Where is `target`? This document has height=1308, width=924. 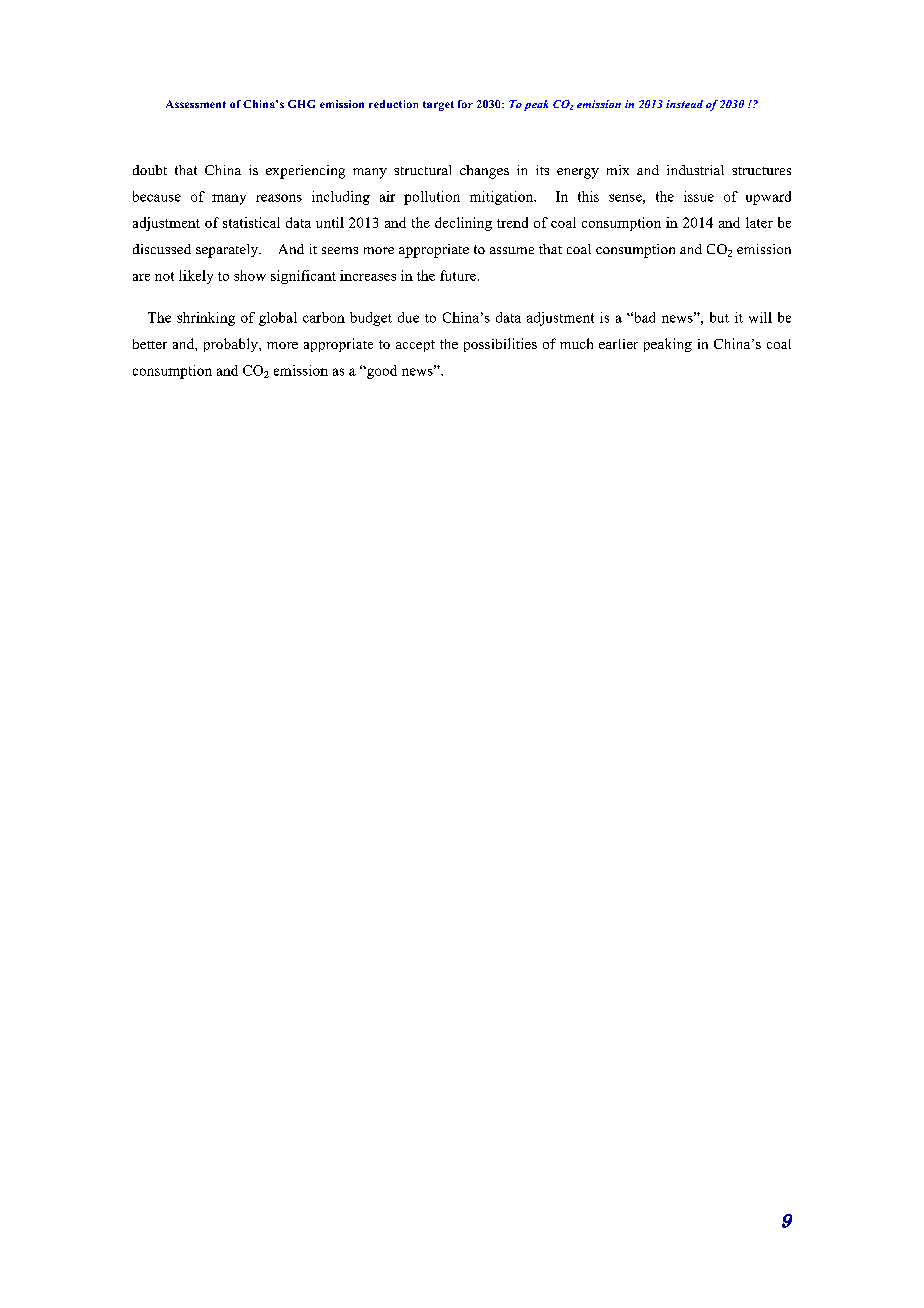 target is located at coordinates (438, 106).
